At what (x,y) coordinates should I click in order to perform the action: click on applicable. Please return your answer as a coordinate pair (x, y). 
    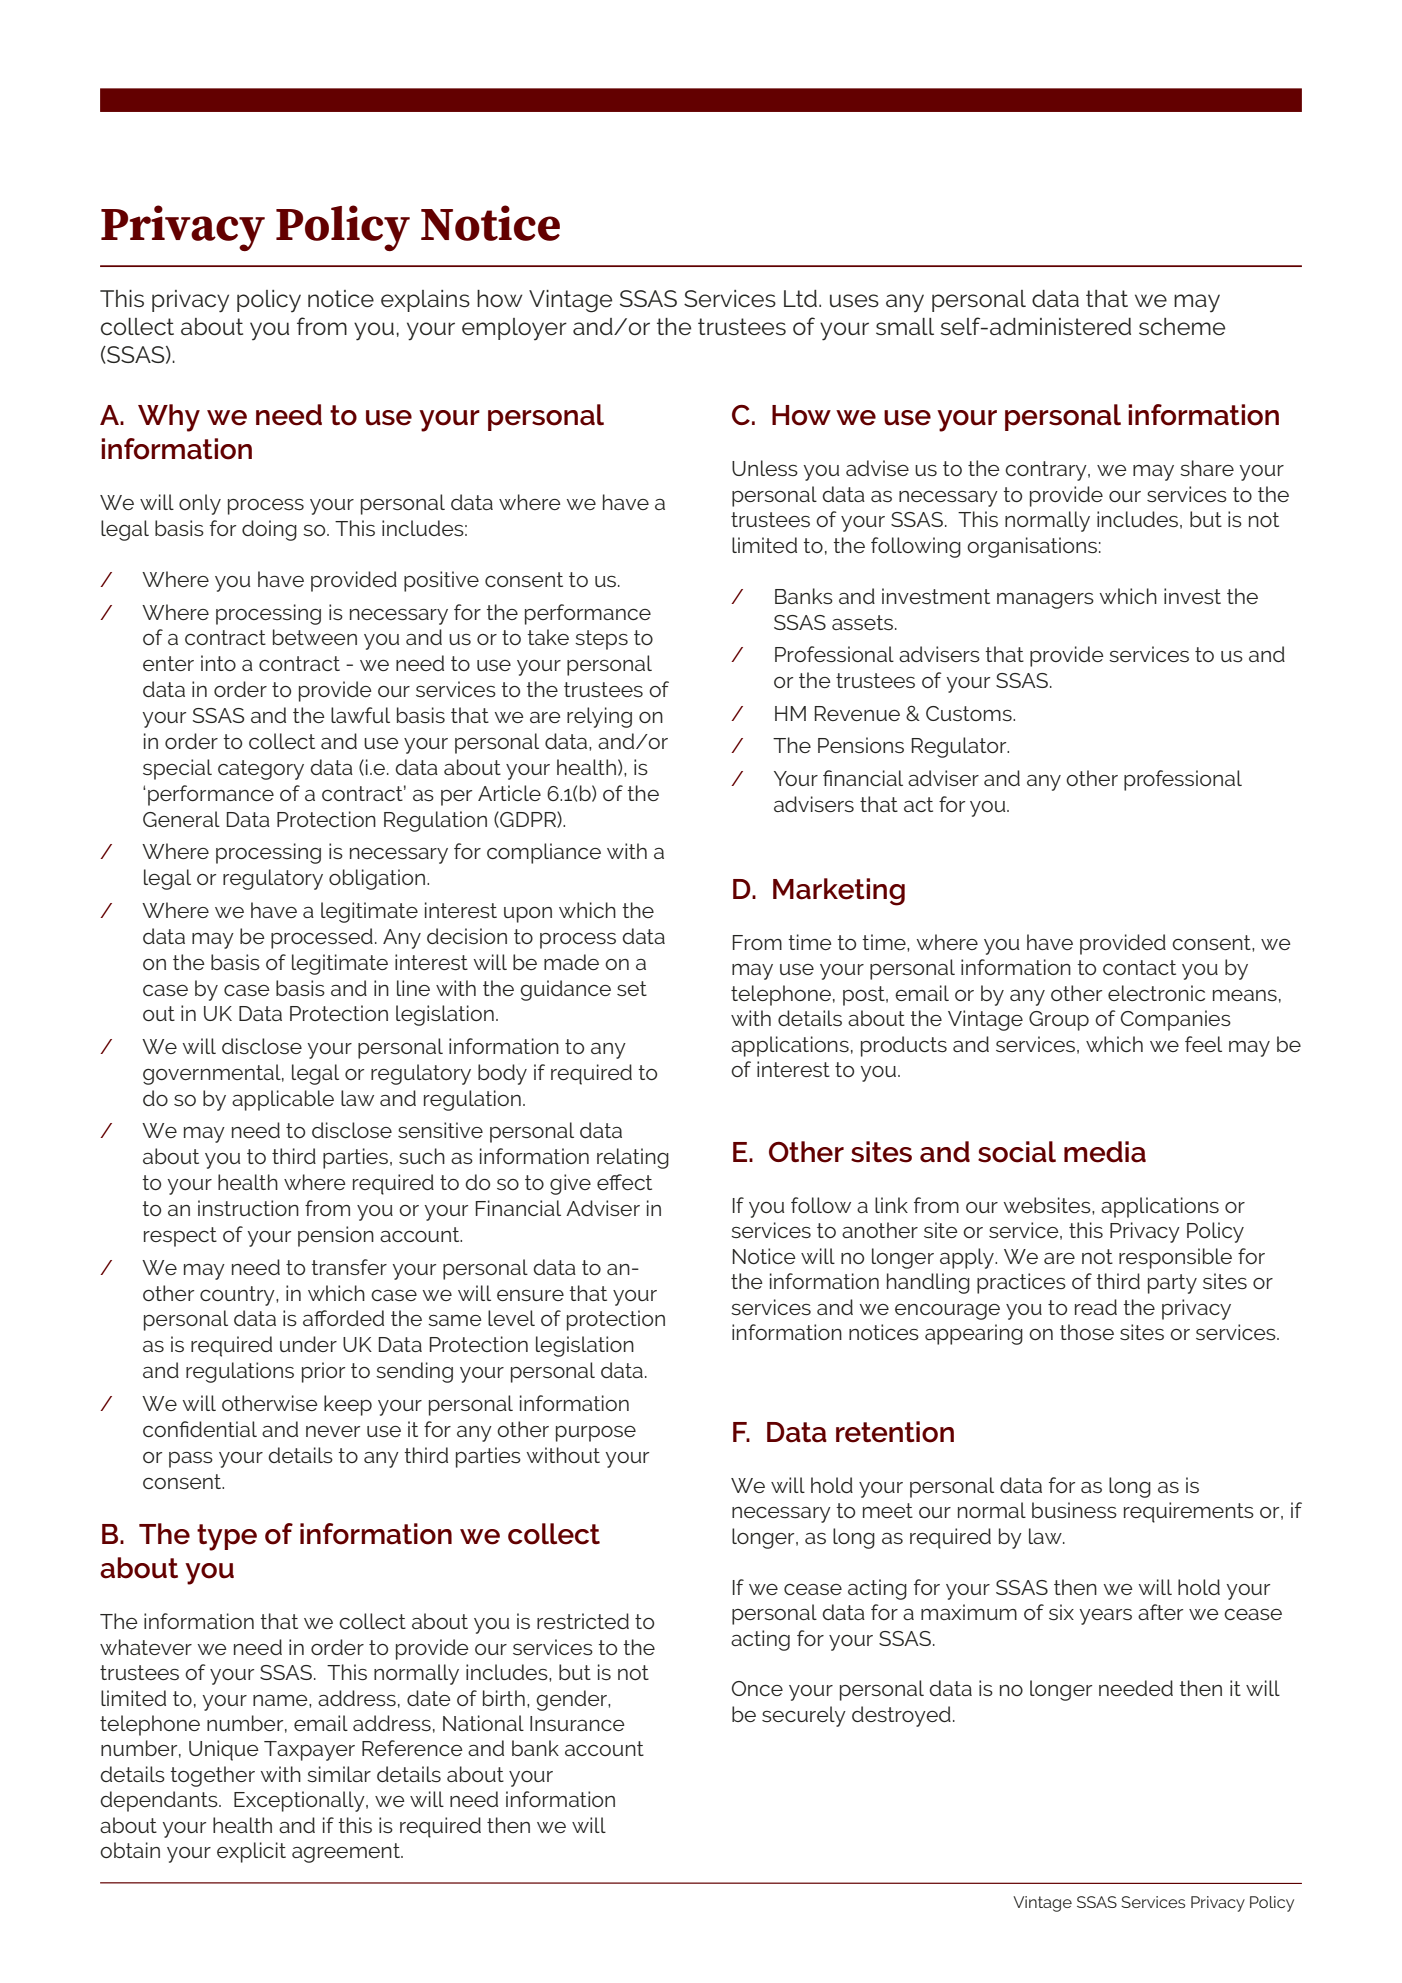
    Looking at the image, I should click on (283, 1100).
